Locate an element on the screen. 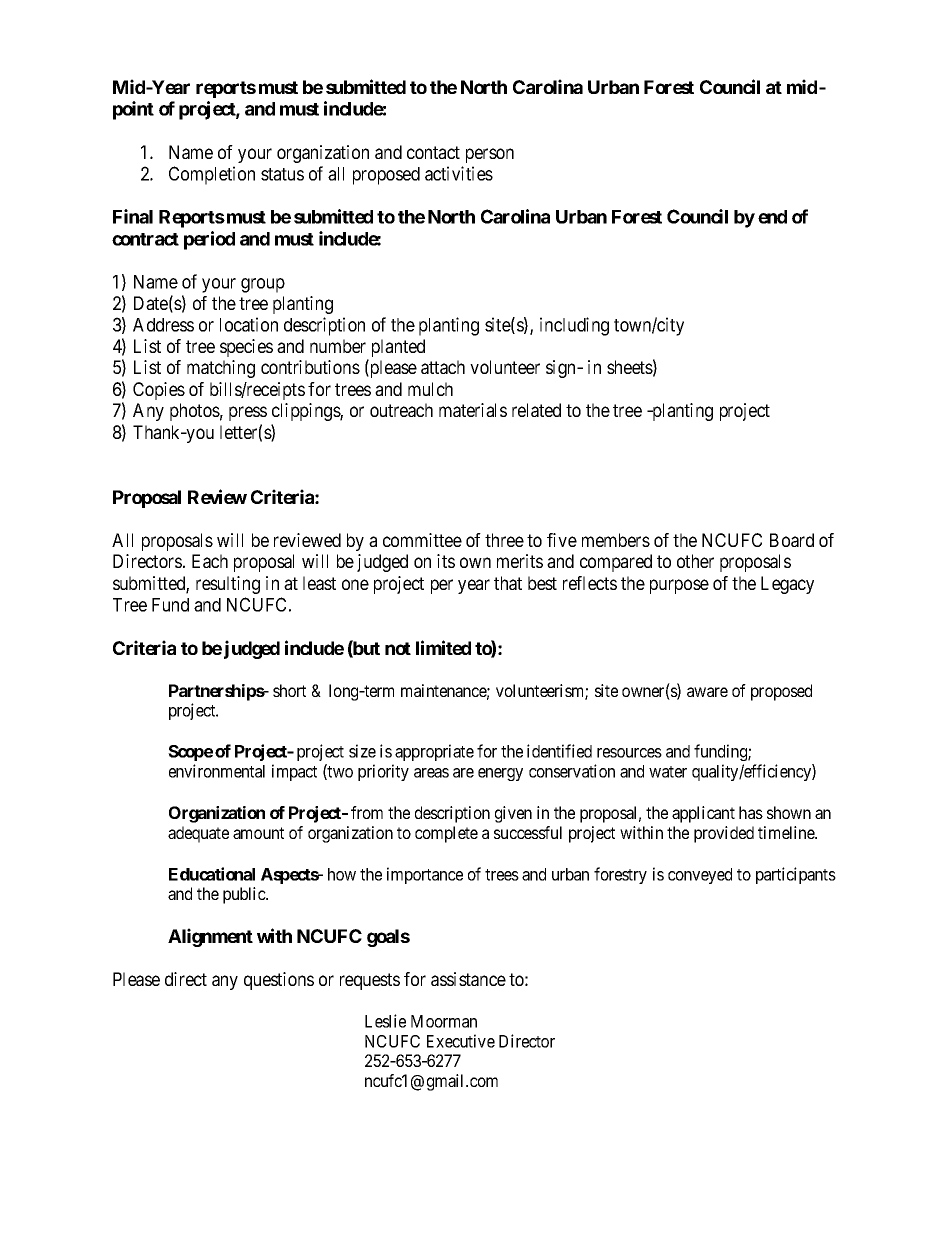 The height and width of the screenshot is (1233, 952). questions is located at coordinates (279, 981).
